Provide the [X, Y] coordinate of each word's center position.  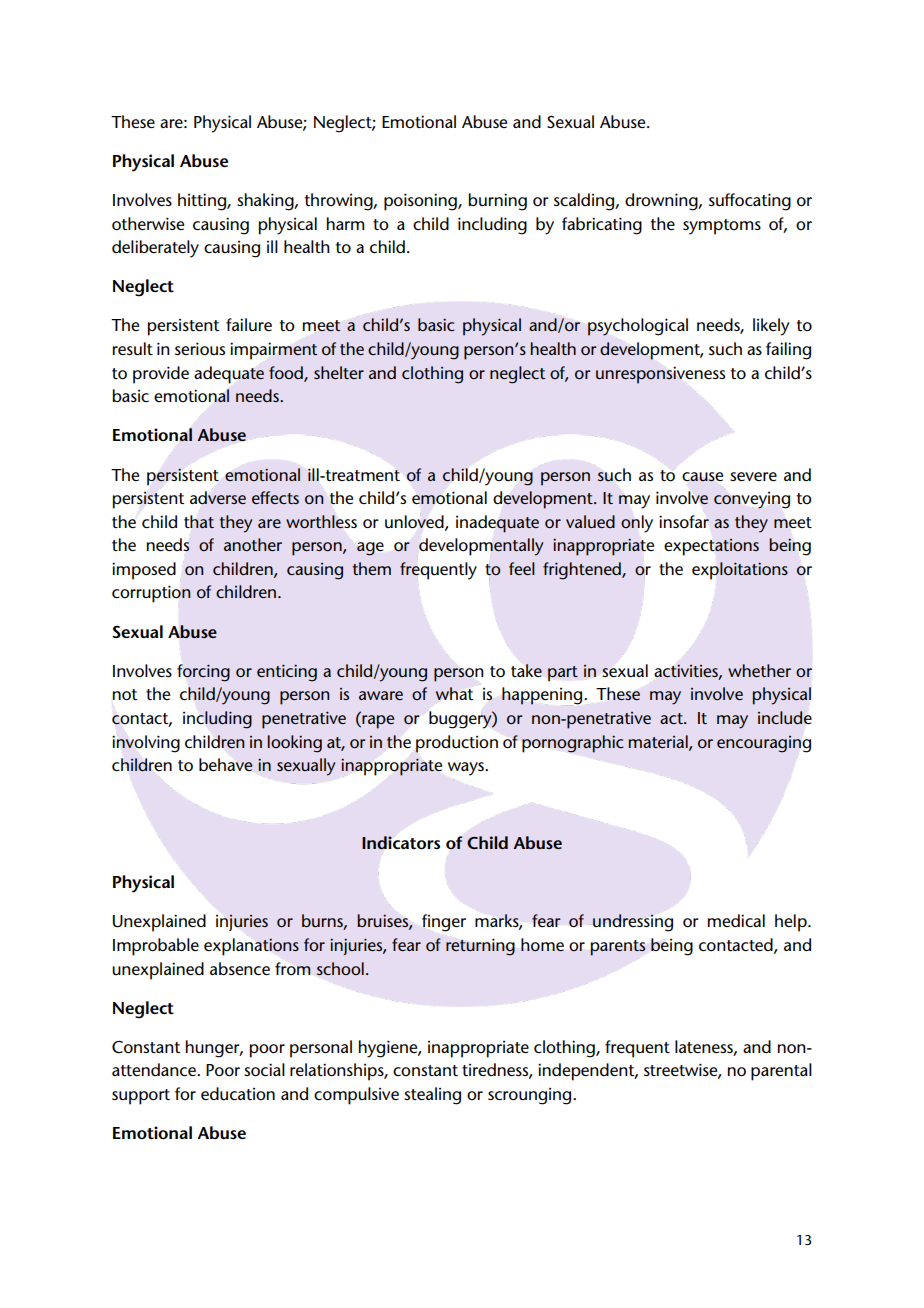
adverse [218, 498]
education [238, 1094]
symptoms [722, 227]
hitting [203, 202]
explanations [251, 947]
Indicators [401, 843]
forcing [203, 673]
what [454, 693]
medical [736, 920]
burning [497, 202]
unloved [415, 522]
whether [759, 670]
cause [702, 477]
